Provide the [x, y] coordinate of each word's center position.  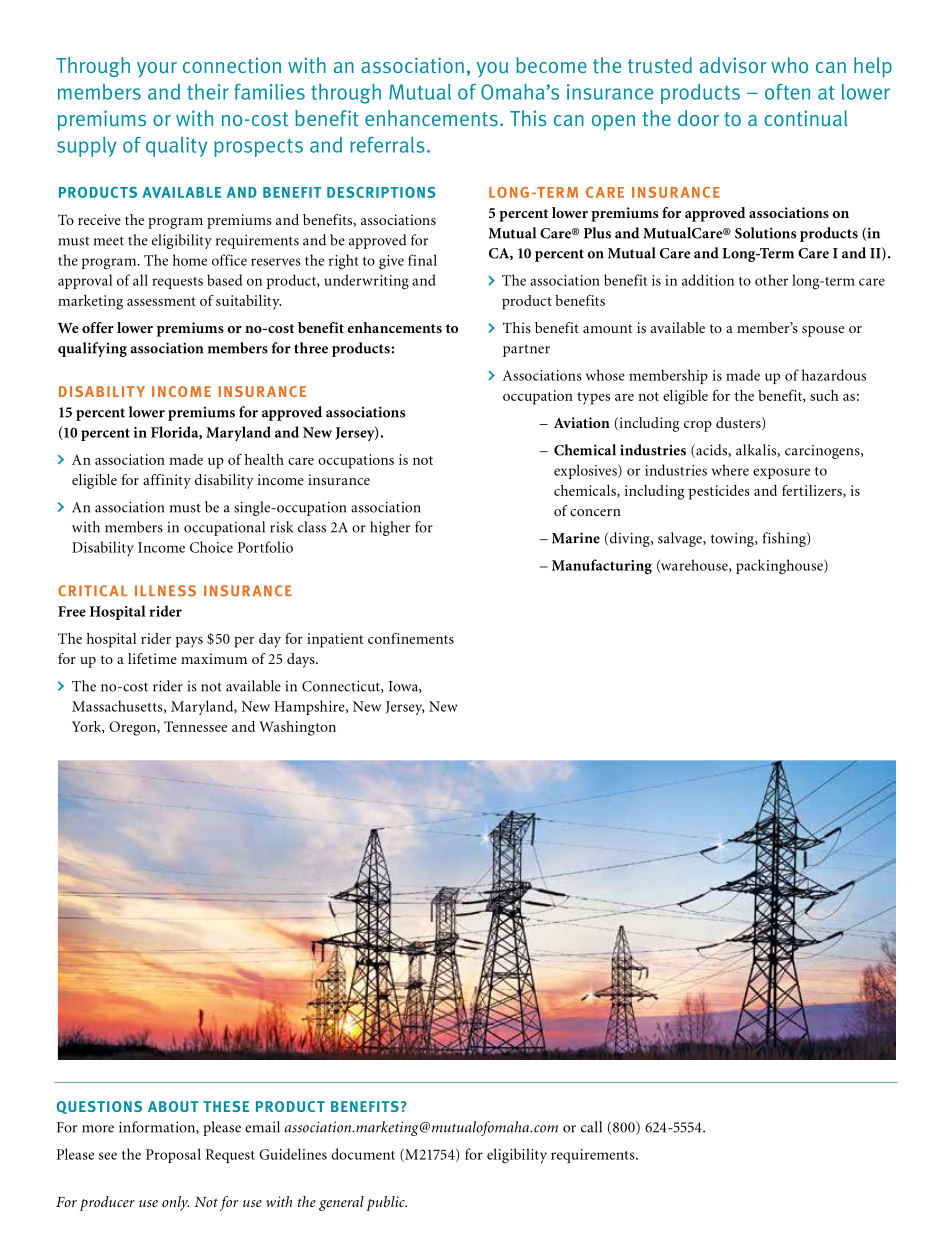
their [208, 91]
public [386, 1203]
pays [189, 642]
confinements [411, 638]
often [787, 92]
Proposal [173, 1155]
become [551, 65]
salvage [681, 539]
